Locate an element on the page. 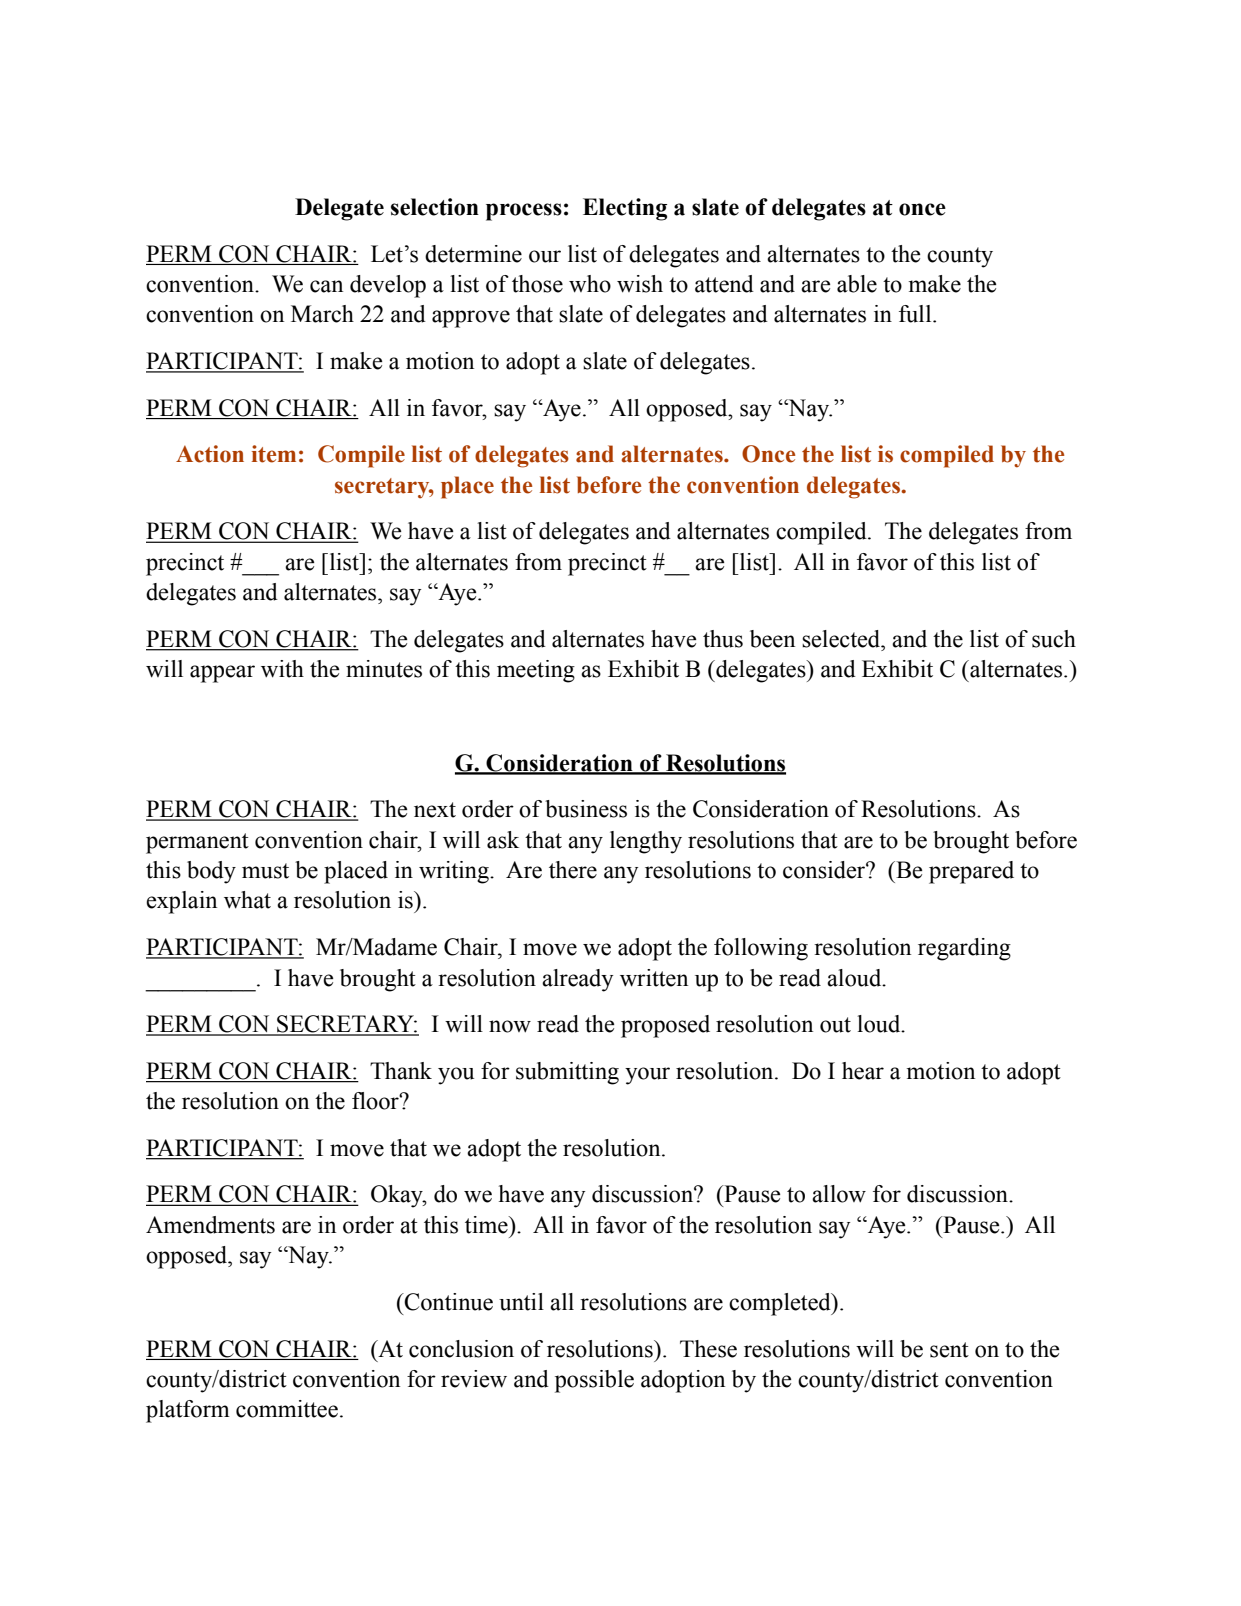 This document has width=1241, height=1606. full is located at coordinates (916, 314).
